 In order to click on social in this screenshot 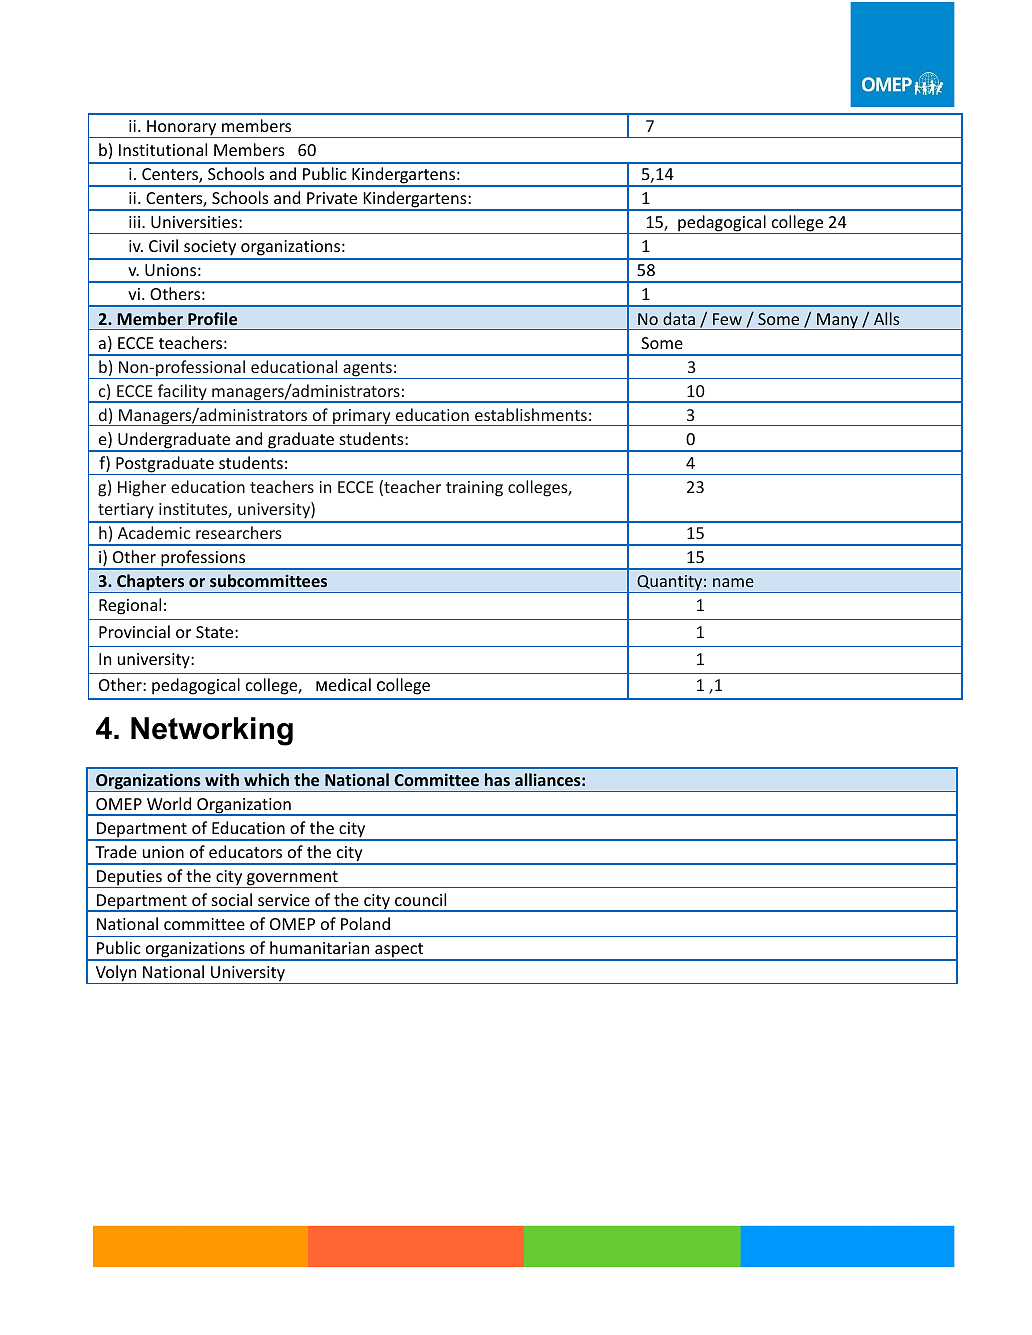, I will do `click(232, 899)`.
